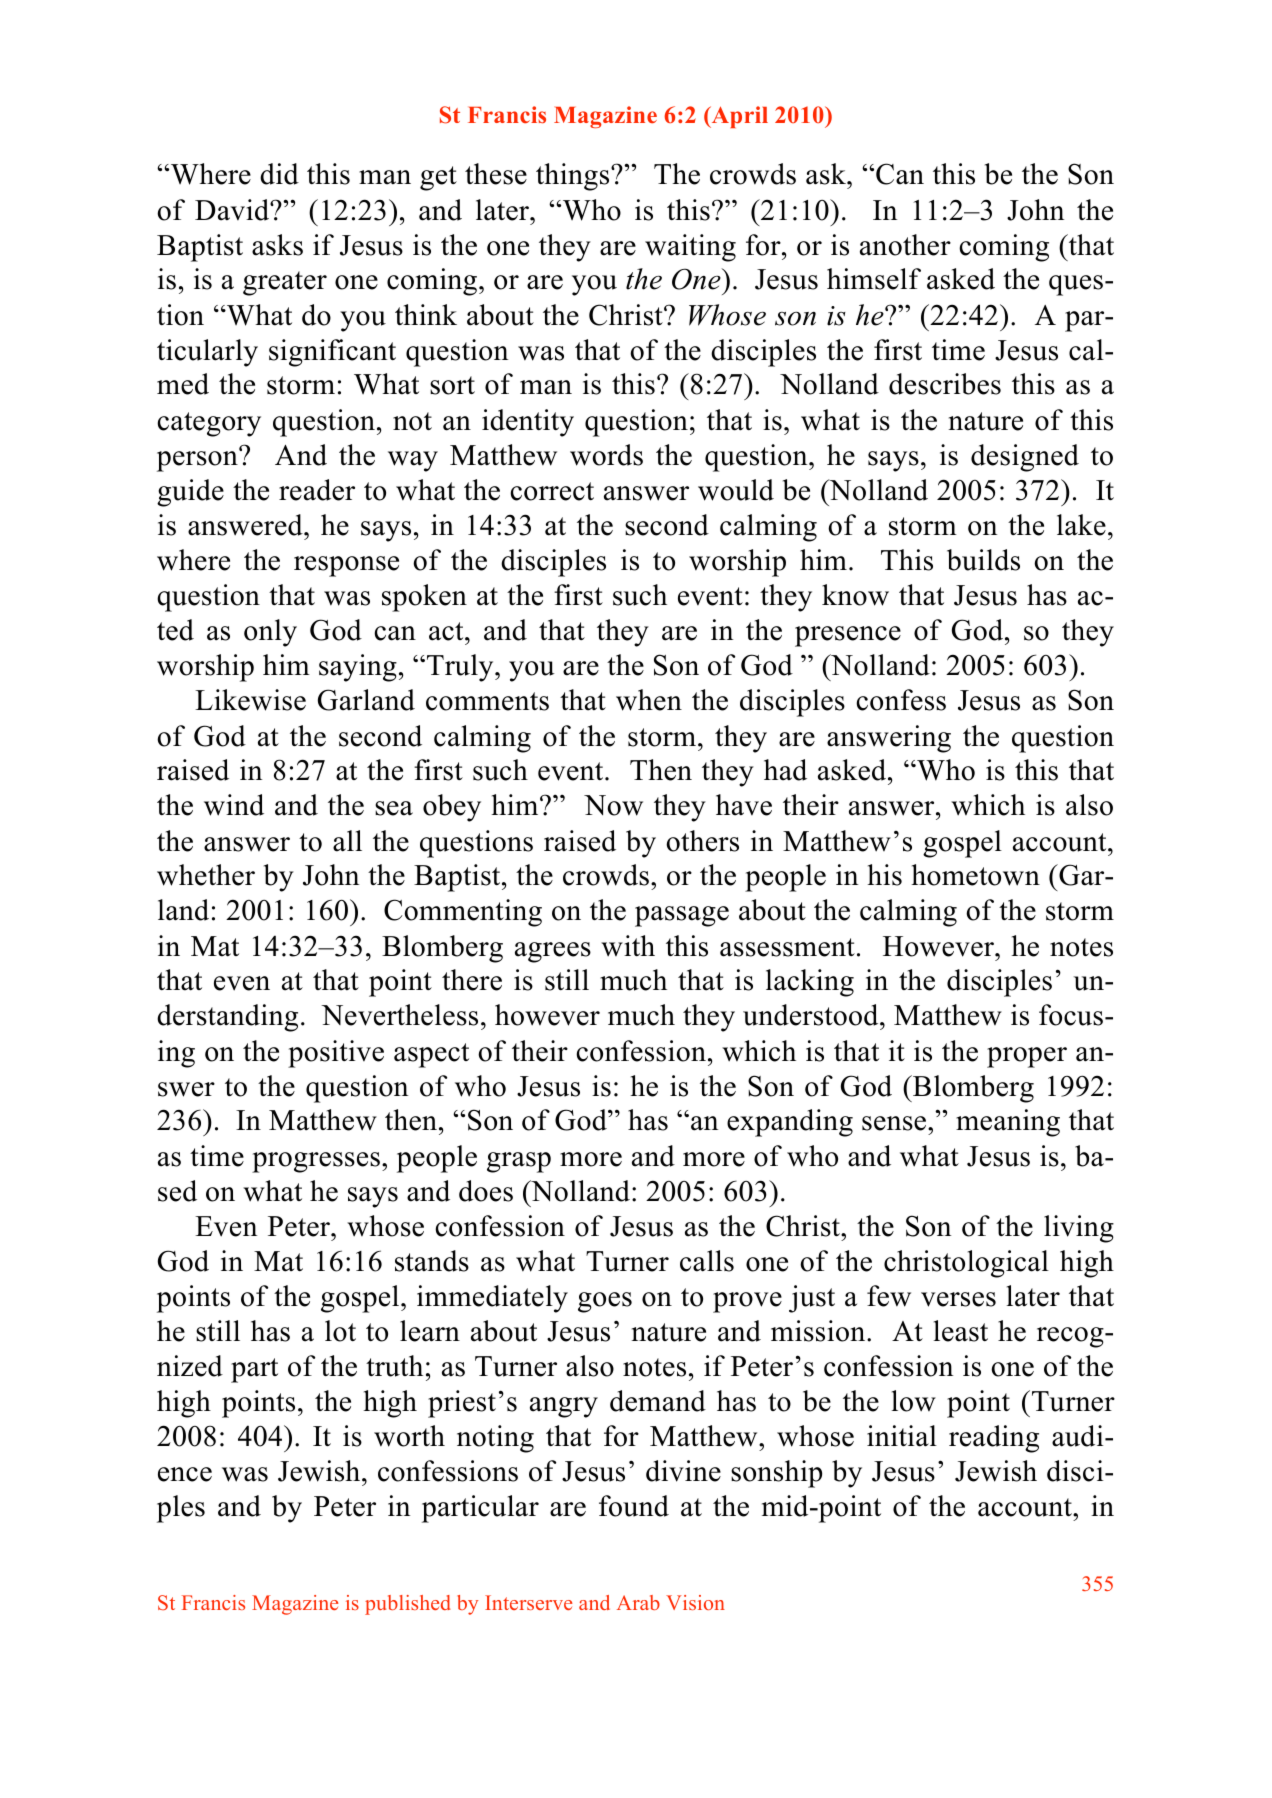 The width and height of the screenshot is (1272, 1798). I want to click on things, so click(574, 177).
